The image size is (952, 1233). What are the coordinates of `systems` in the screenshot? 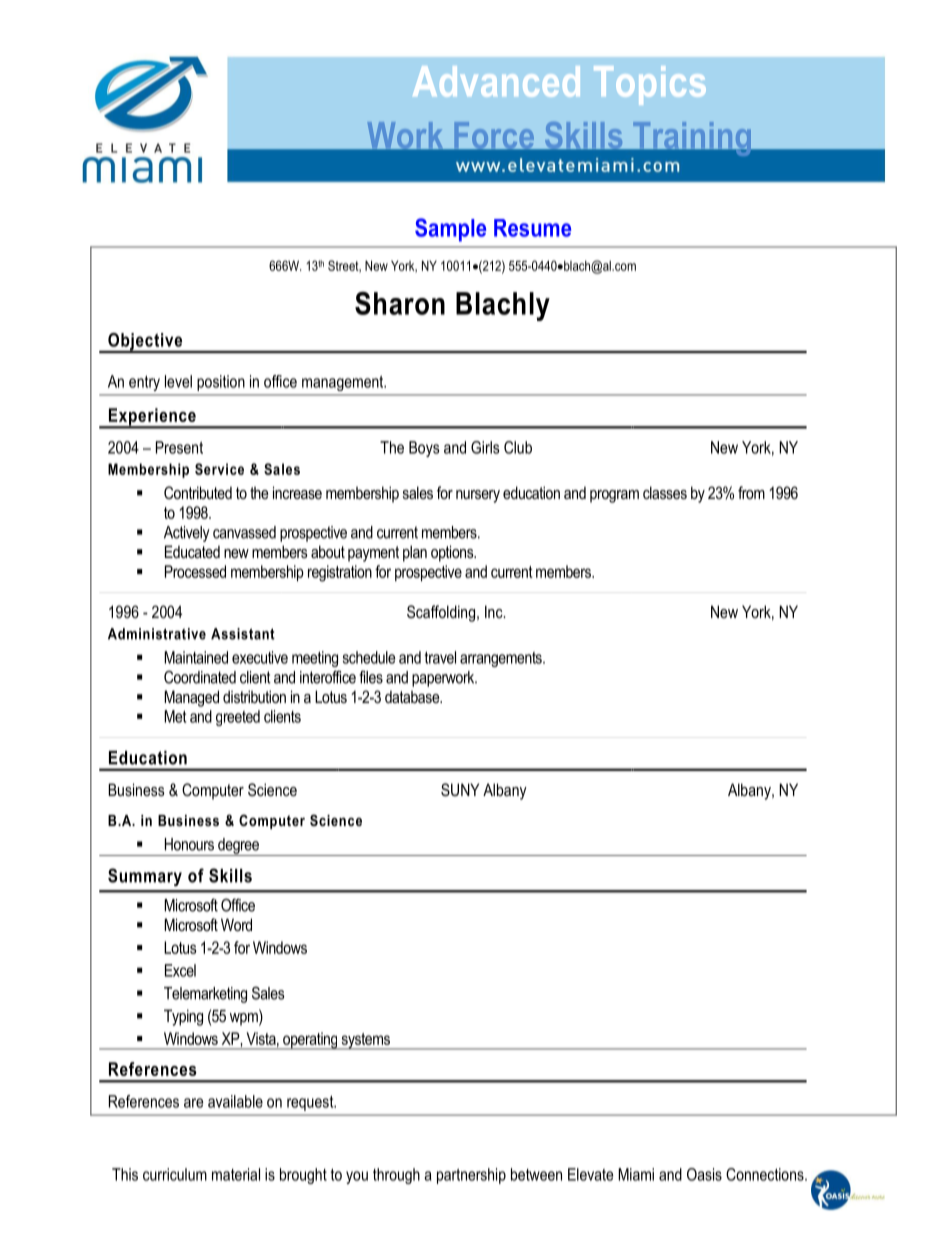 It's located at (365, 1041).
